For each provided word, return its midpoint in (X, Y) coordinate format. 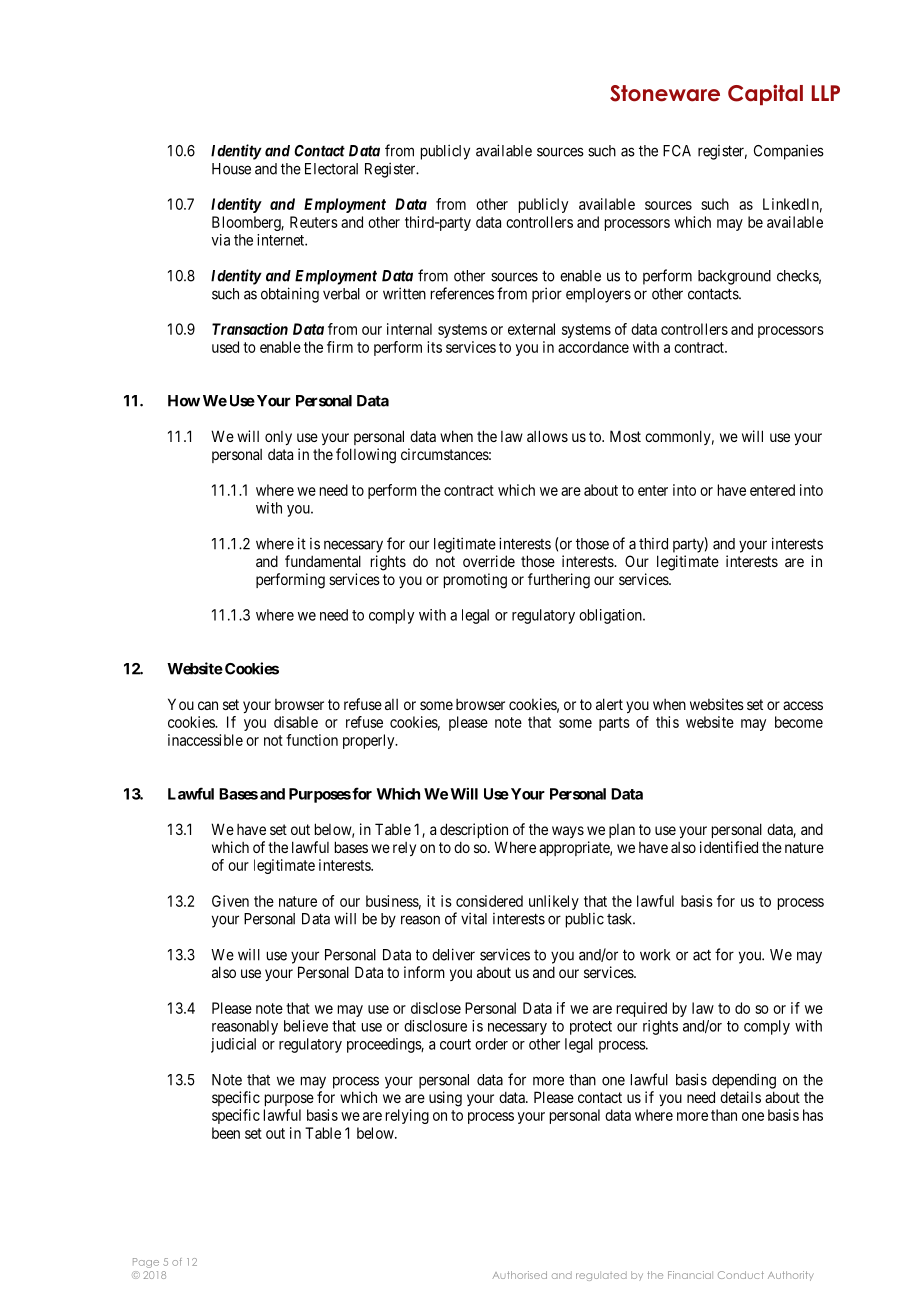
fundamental (323, 561)
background (734, 277)
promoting (475, 581)
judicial (233, 1045)
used (225, 347)
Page (146, 1263)
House (231, 169)
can (208, 705)
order (491, 1044)
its (434, 347)
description (474, 830)
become (799, 722)
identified (729, 847)
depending (744, 1081)
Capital (765, 94)
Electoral (331, 169)
